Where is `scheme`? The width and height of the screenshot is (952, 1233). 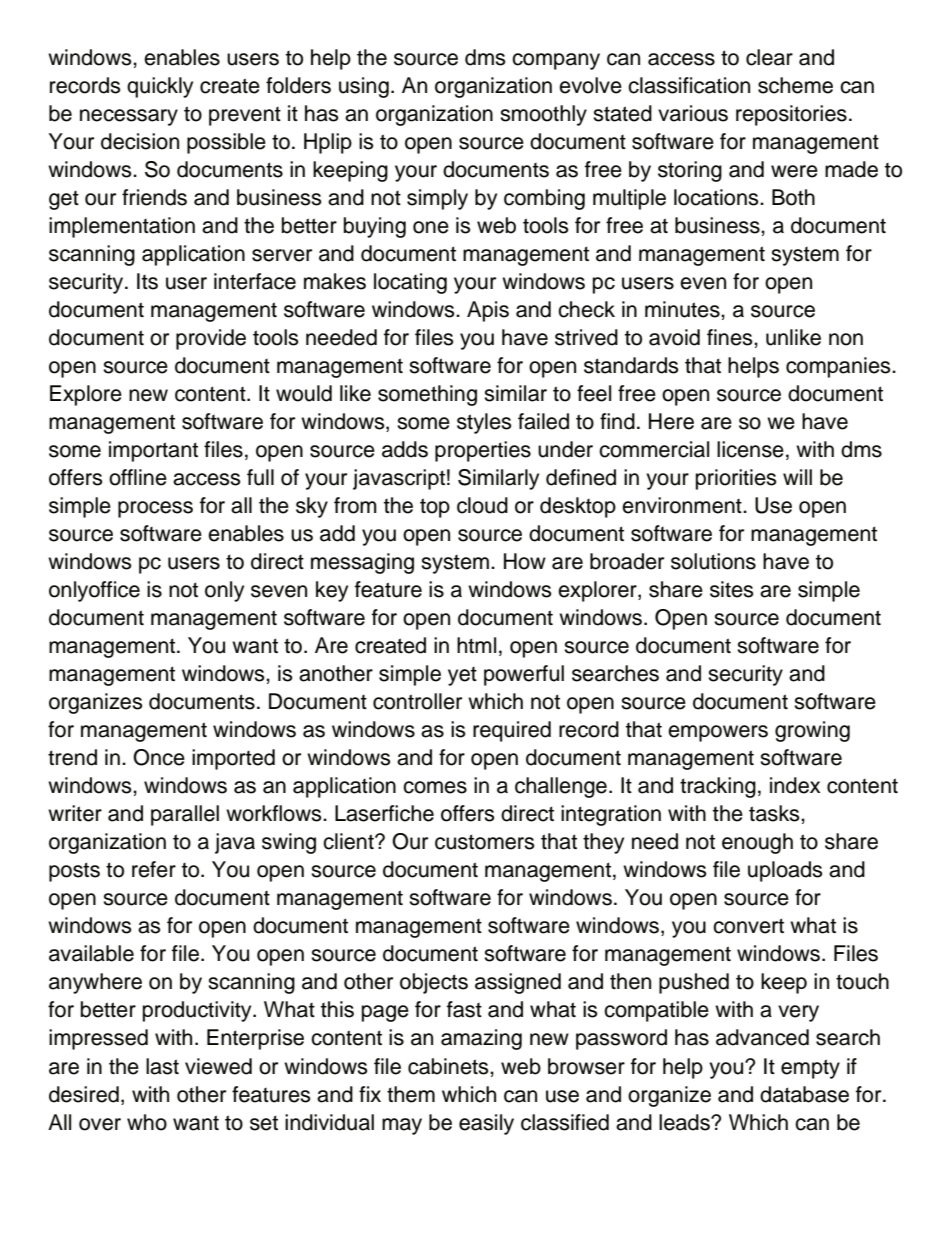 scheme is located at coordinates (795, 85).
